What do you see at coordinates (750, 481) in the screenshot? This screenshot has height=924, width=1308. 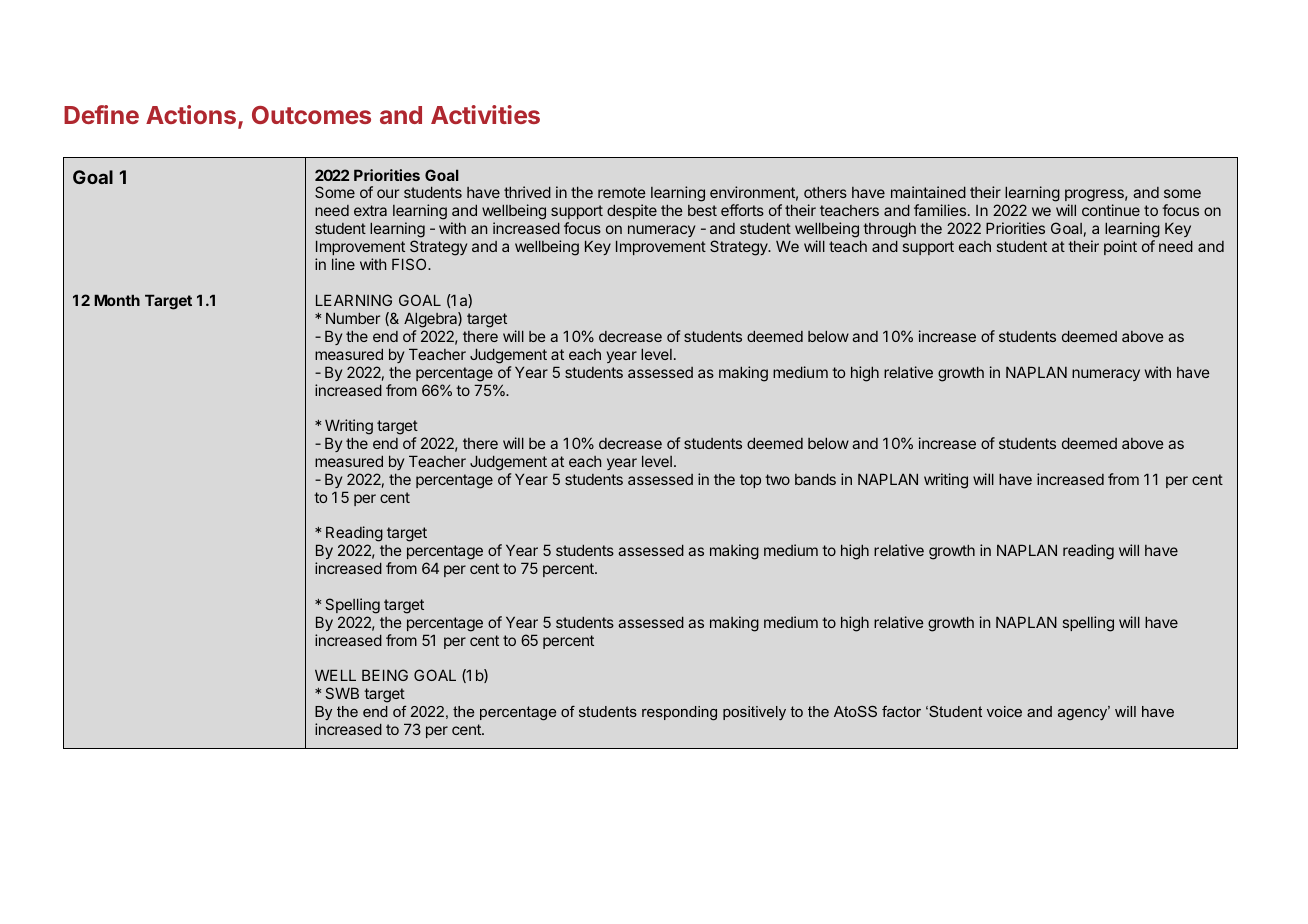 I see `top` at bounding box center [750, 481].
